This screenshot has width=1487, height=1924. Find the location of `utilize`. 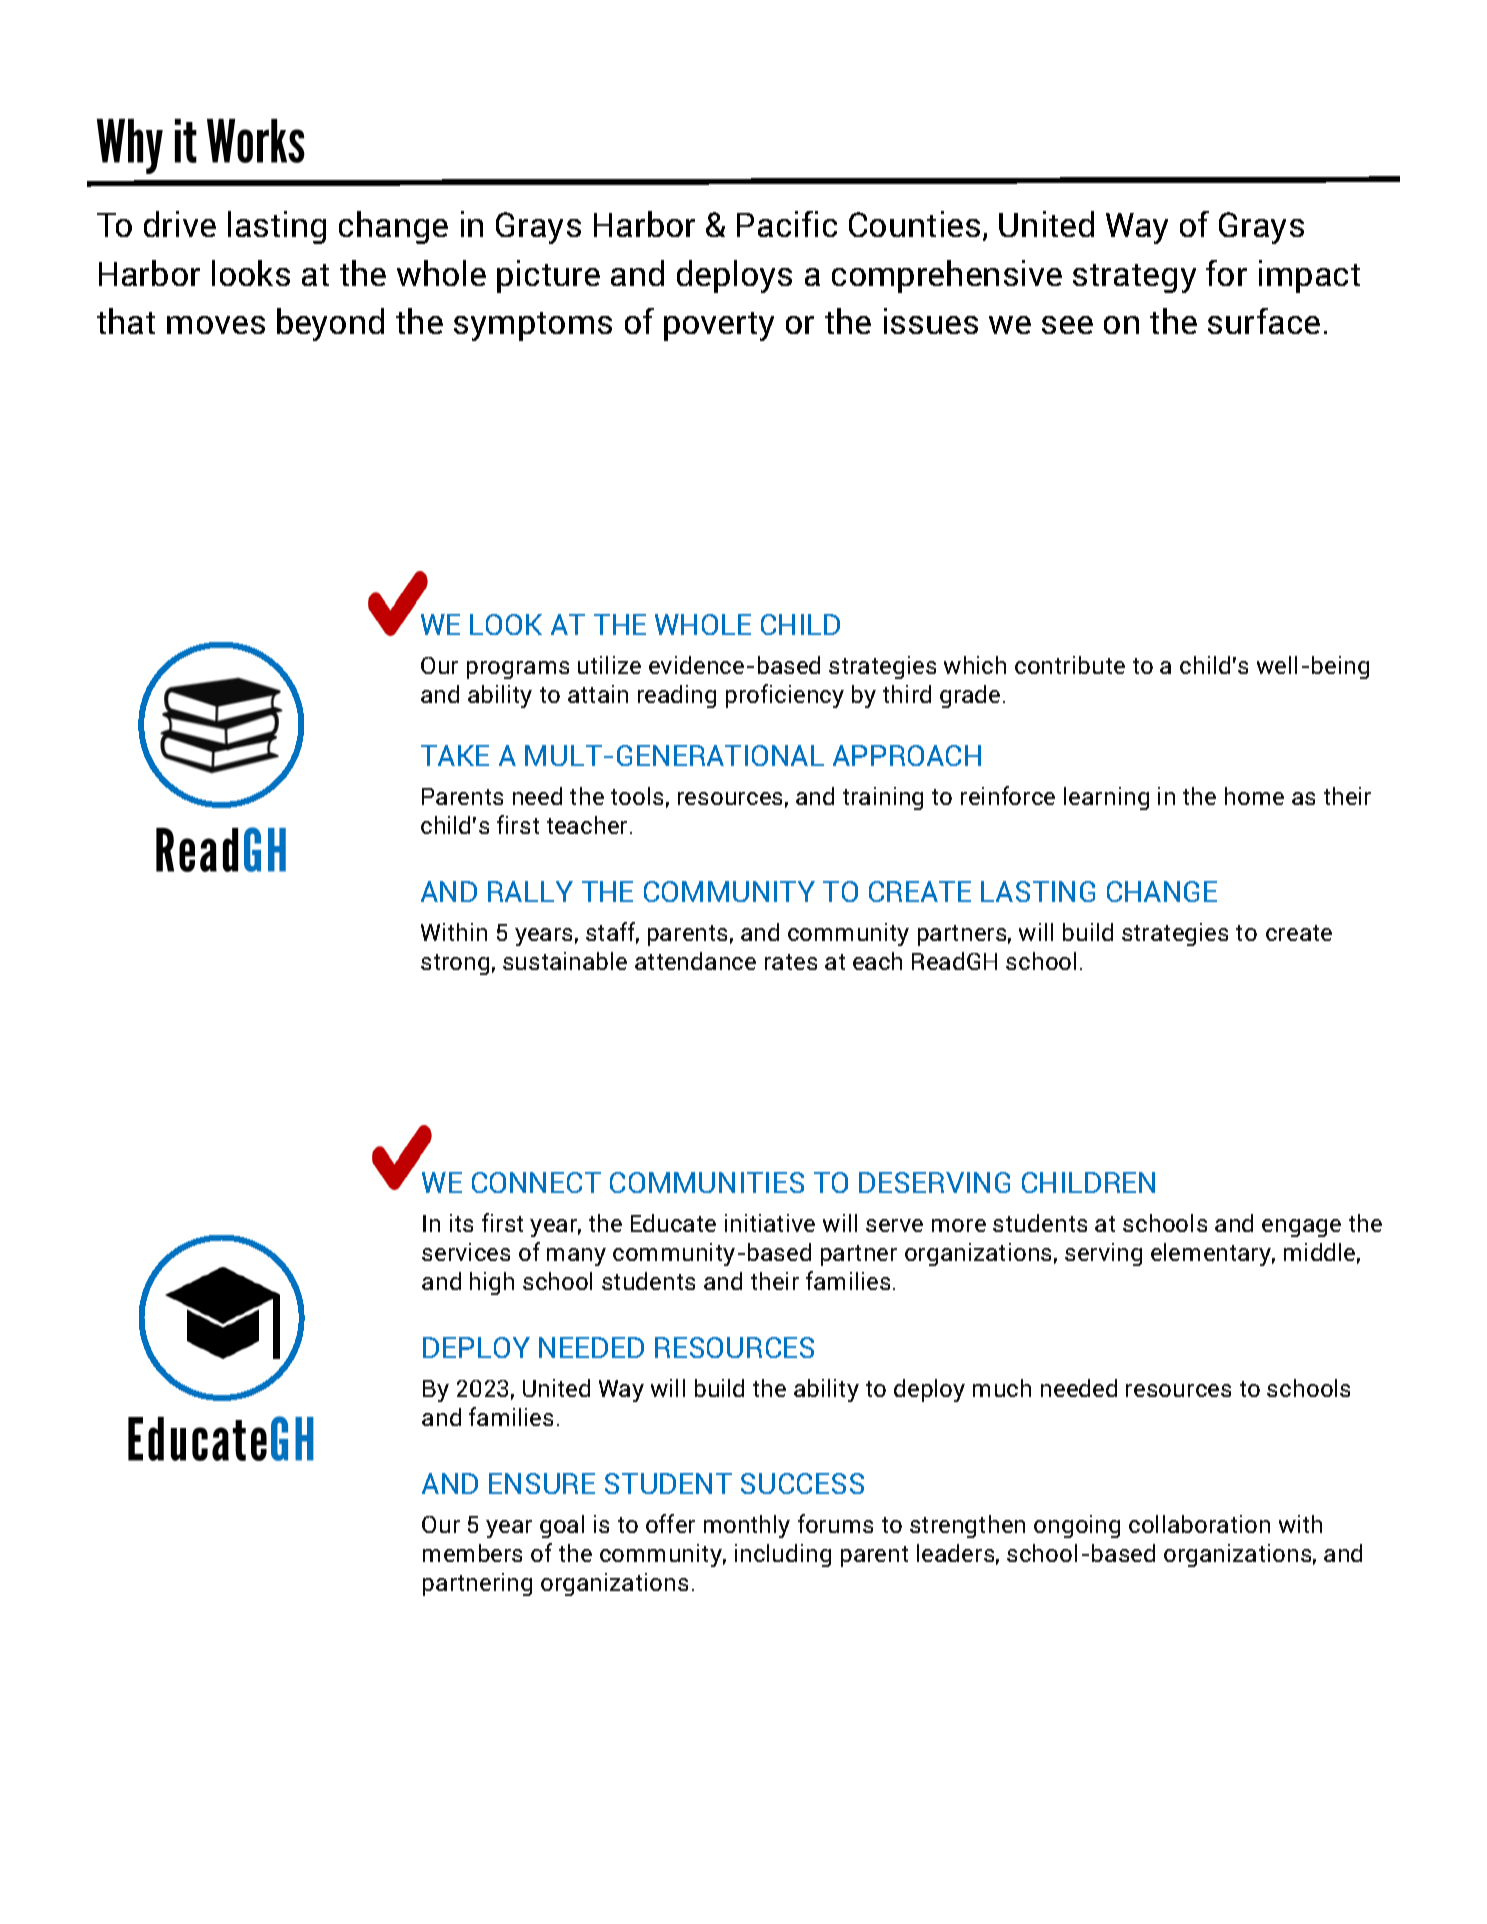

utilize is located at coordinates (609, 665).
